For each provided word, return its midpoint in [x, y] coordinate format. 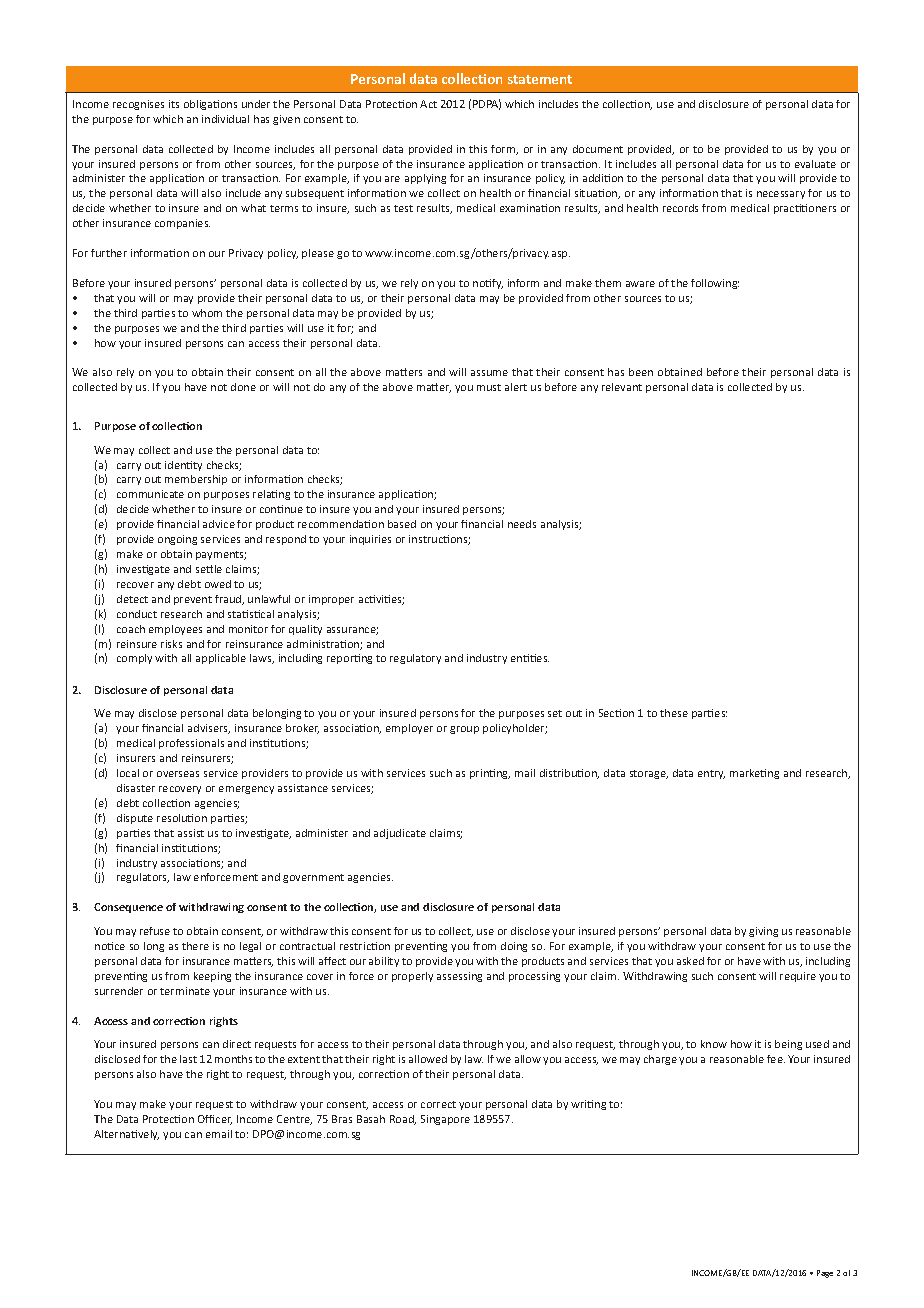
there [195, 946]
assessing [459, 977]
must [489, 387]
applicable [221, 659]
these [674, 713]
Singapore [445, 1120]
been [641, 372]
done [243, 387]
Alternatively [126, 1135]
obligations [210, 105]
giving [763, 932]
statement [540, 79]
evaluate [815, 164]
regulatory [415, 659]
